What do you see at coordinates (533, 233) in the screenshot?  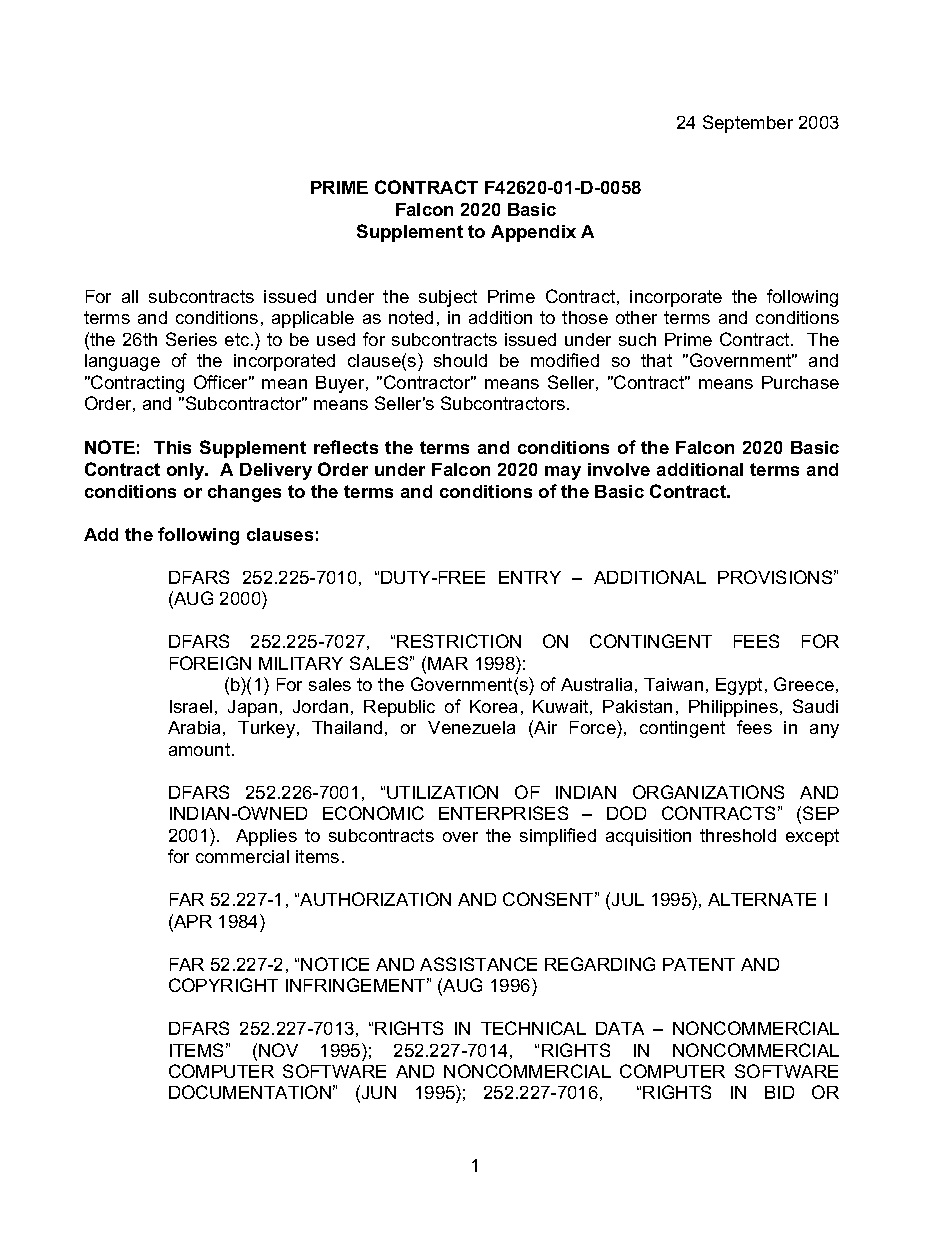 I see `Appendix` at bounding box center [533, 233].
